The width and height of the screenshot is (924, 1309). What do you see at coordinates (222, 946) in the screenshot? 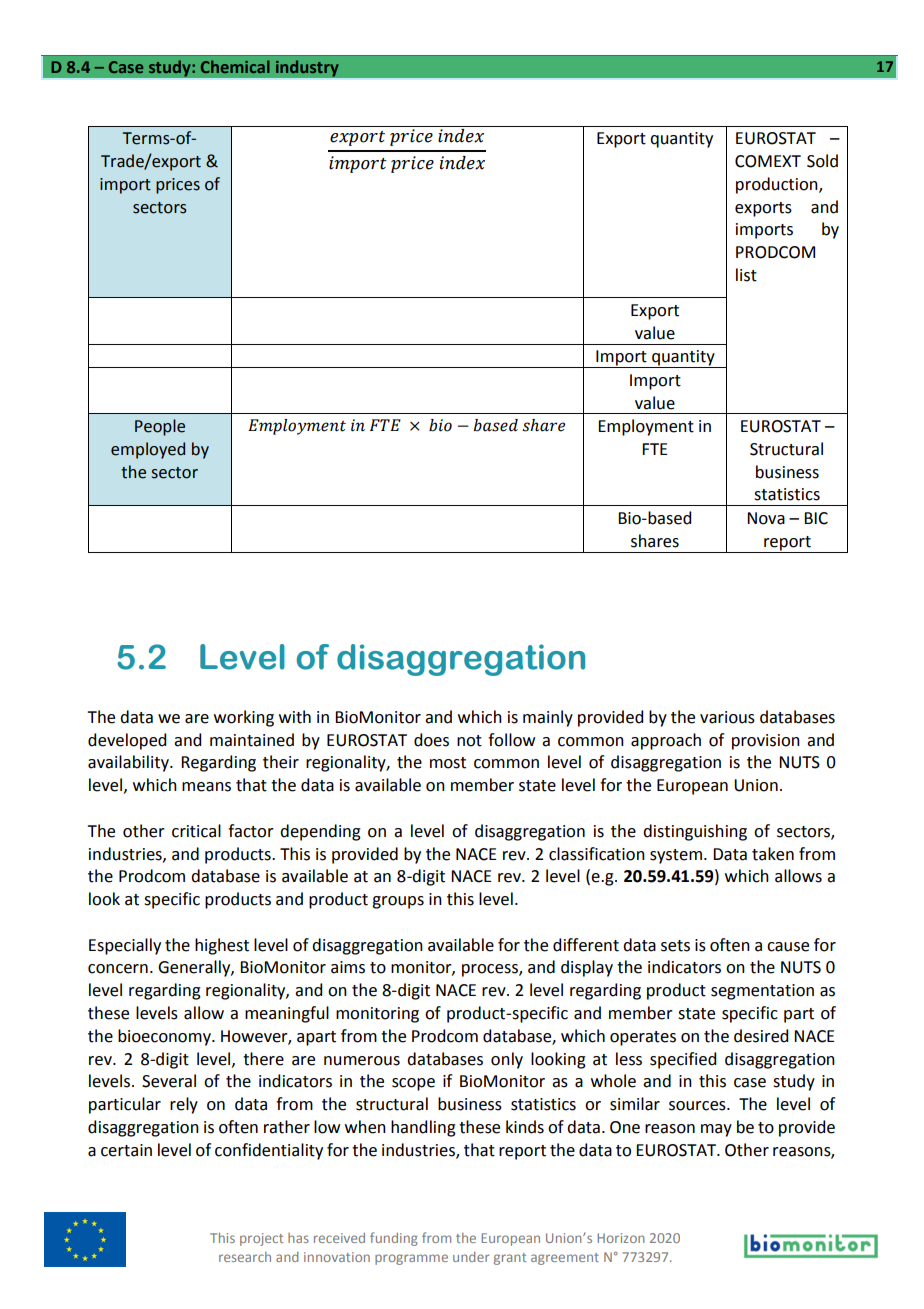
I see `highest` at bounding box center [222, 946].
